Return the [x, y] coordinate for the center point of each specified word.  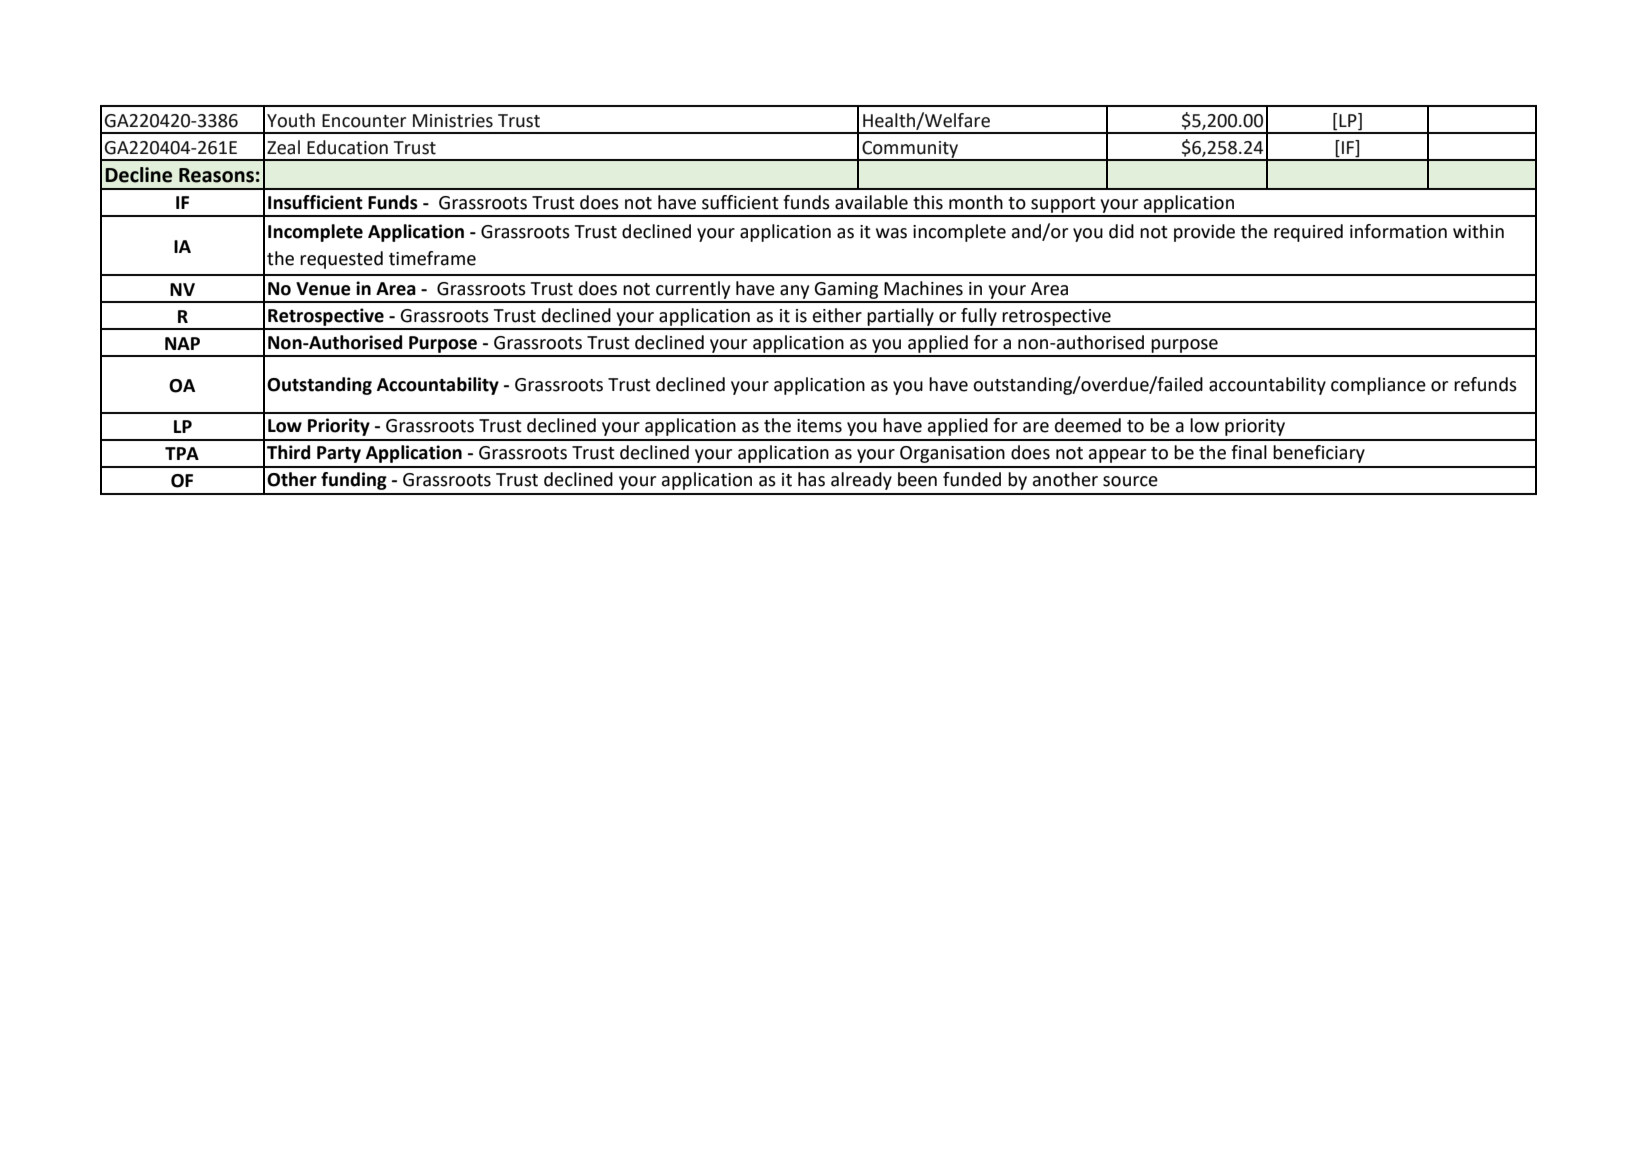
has [811, 479]
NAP [182, 343]
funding [354, 481]
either [837, 315]
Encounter [364, 121]
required [1308, 233]
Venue [323, 289]
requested [341, 260]
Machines [923, 288]
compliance [1378, 386]
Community [910, 150]
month [976, 202]
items [819, 426]
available [871, 202]
